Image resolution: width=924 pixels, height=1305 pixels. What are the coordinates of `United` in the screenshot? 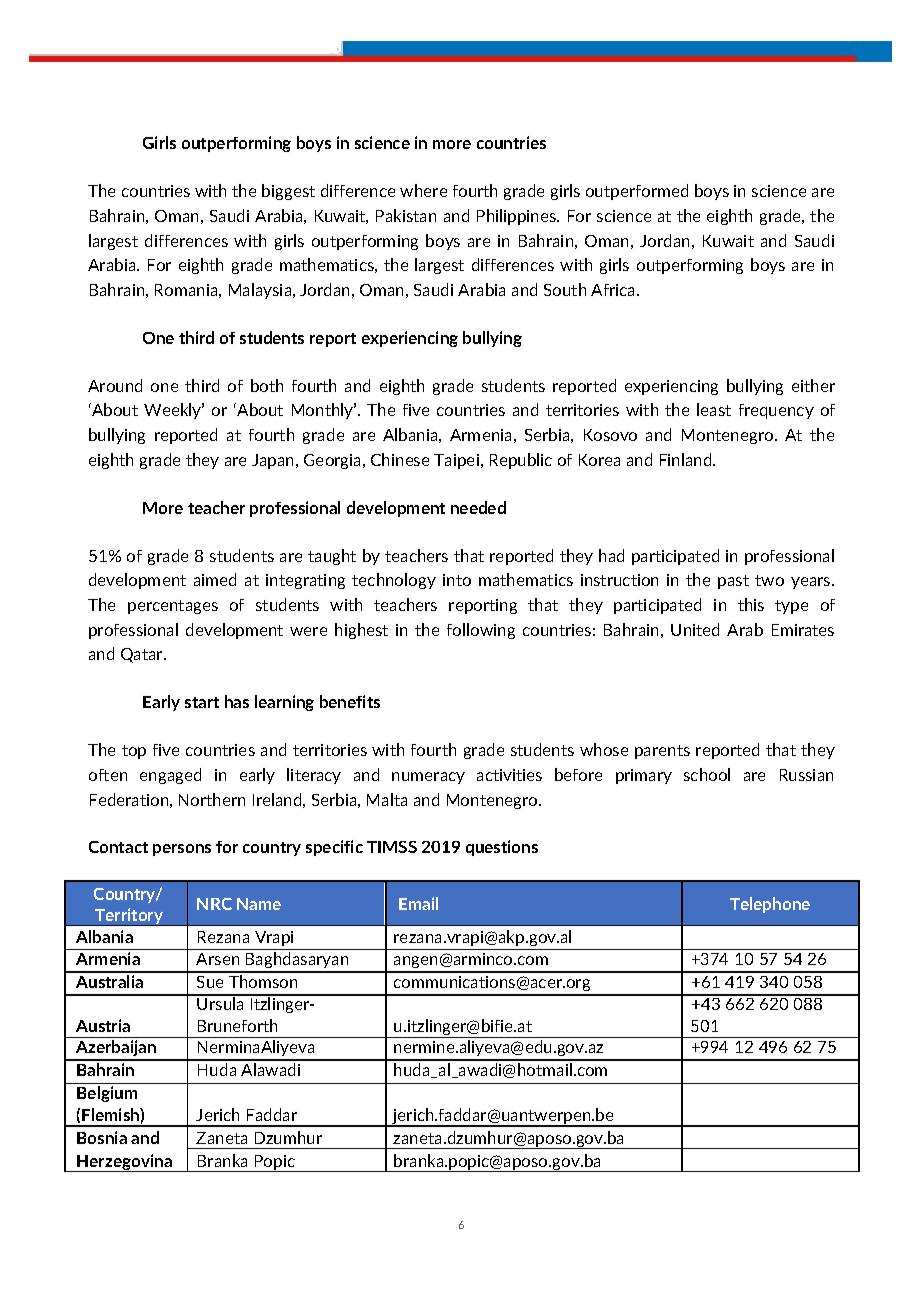 It's located at (695, 629).
